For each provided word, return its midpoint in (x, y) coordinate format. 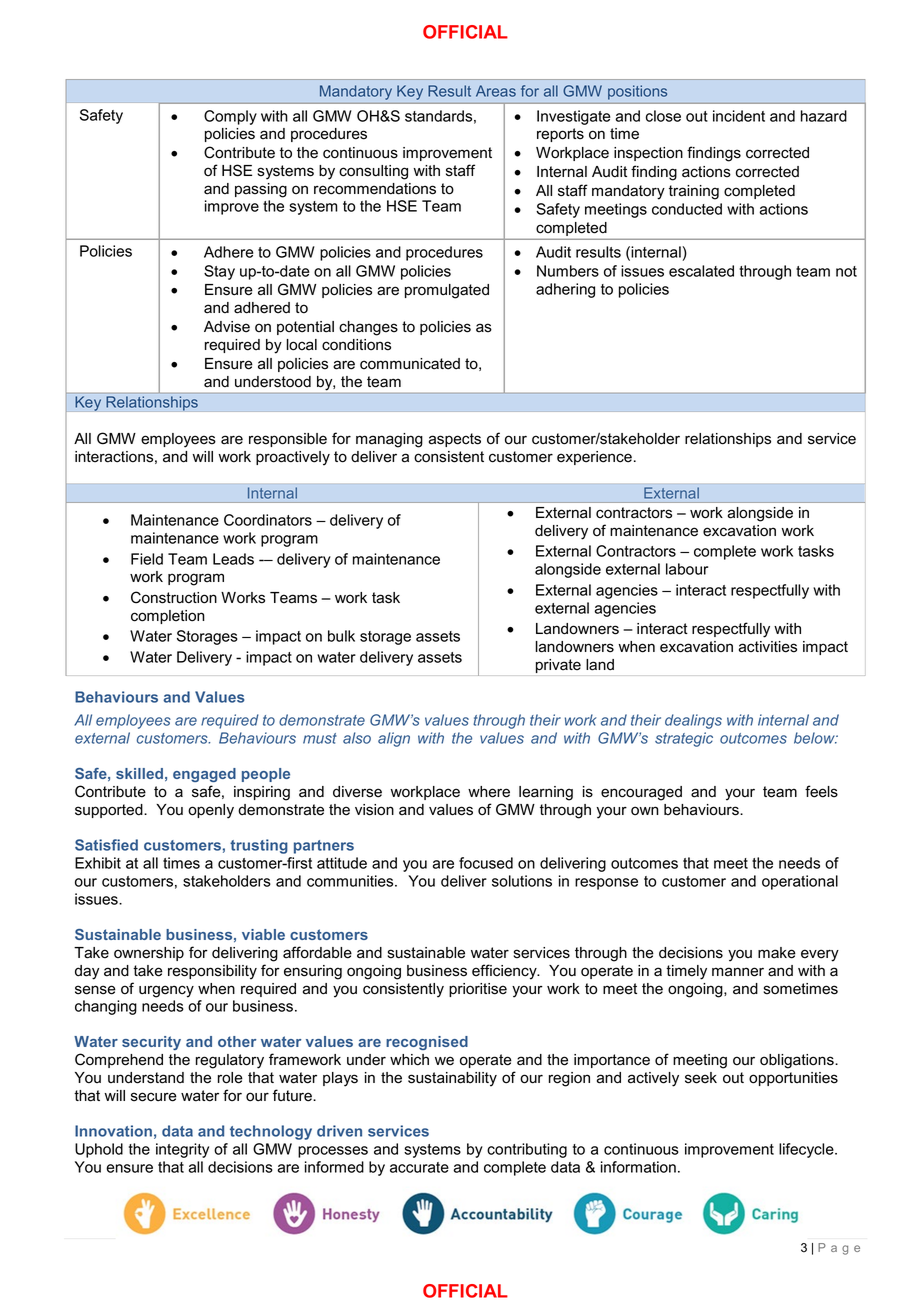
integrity (182, 1150)
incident (739, 116)
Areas (496, 91)
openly (211, 811)
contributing (527, 1150)
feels (821, 791)
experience (594, 458)
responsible (288, 440)
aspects (455, 440)
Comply (230, 117)
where (489, 792)
